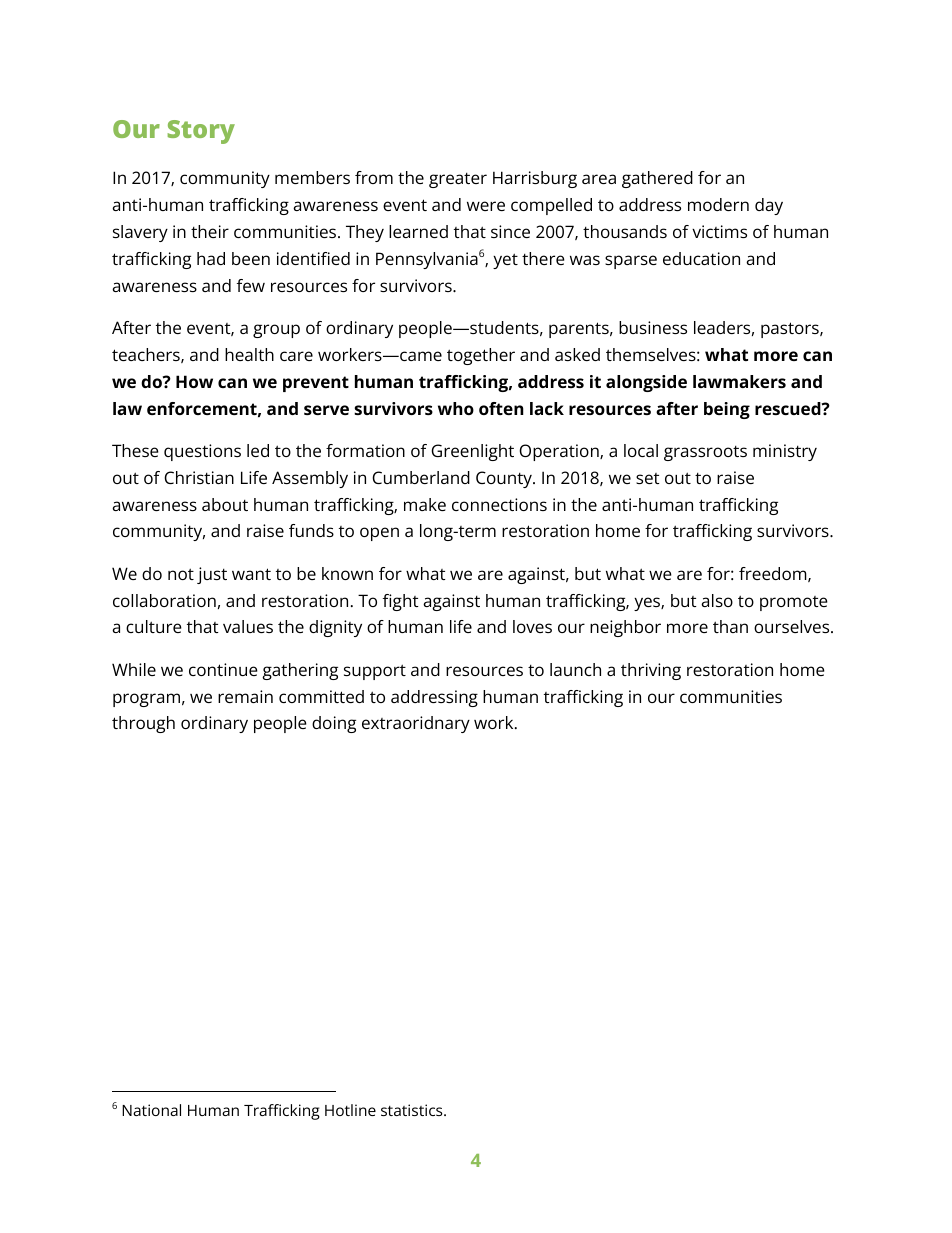 The width and height of the screenshot is (952, 1233). Describe the element at coordinates (350, 1110) in the screenshot. I see `Hotline` at that location.
